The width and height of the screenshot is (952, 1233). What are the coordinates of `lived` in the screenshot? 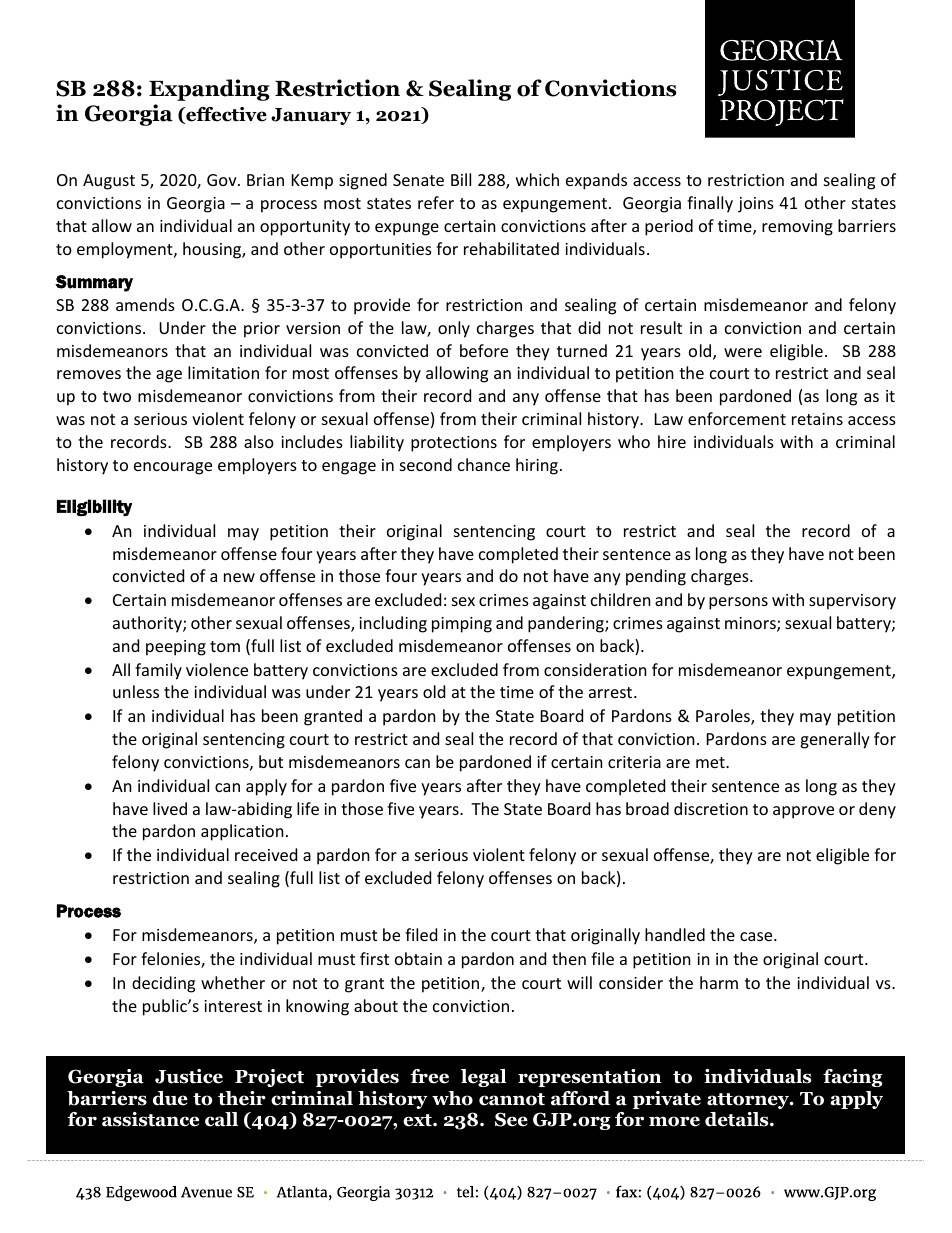 It's located at (170, 808).
